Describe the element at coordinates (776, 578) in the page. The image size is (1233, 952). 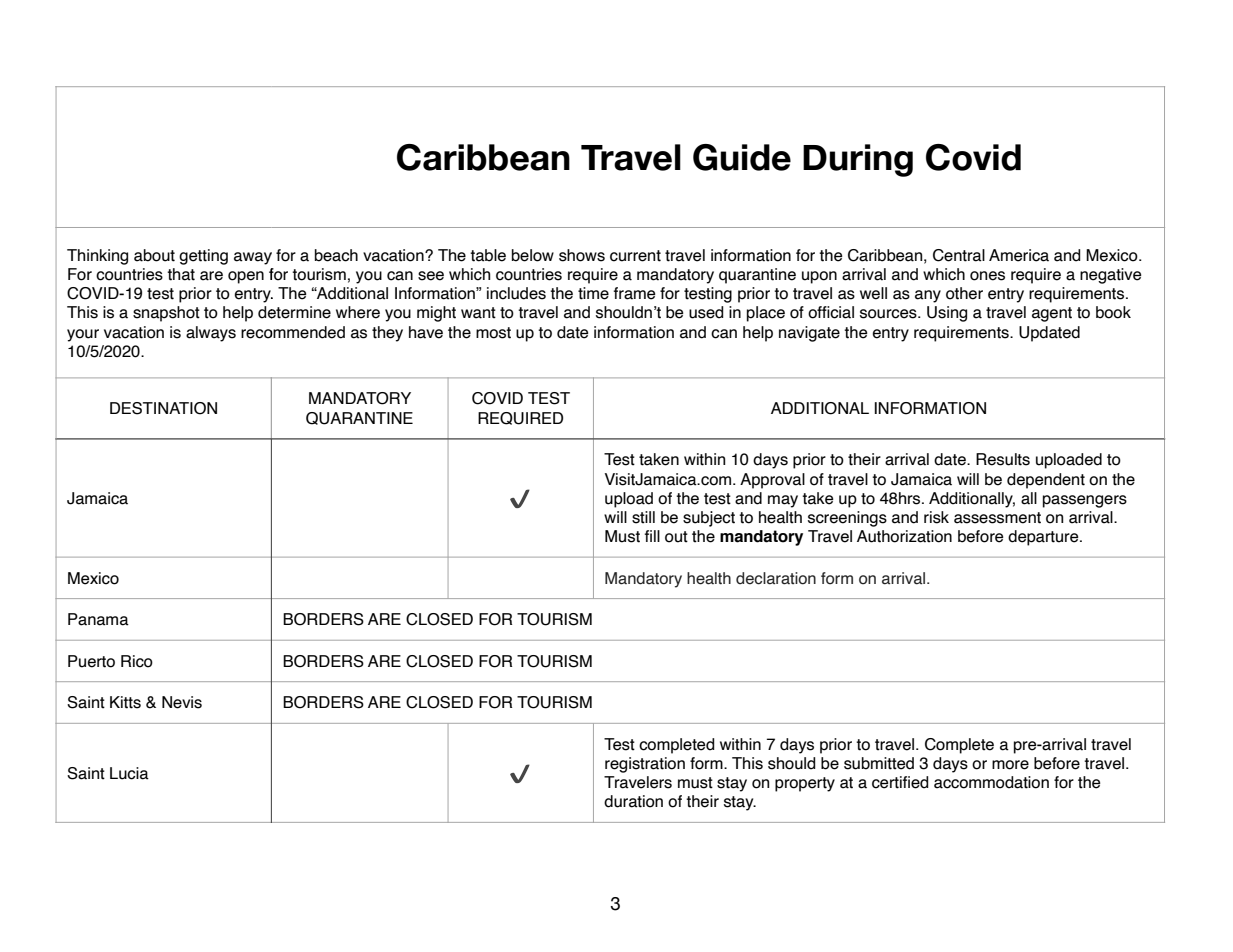
I see `declaration` at that location.
